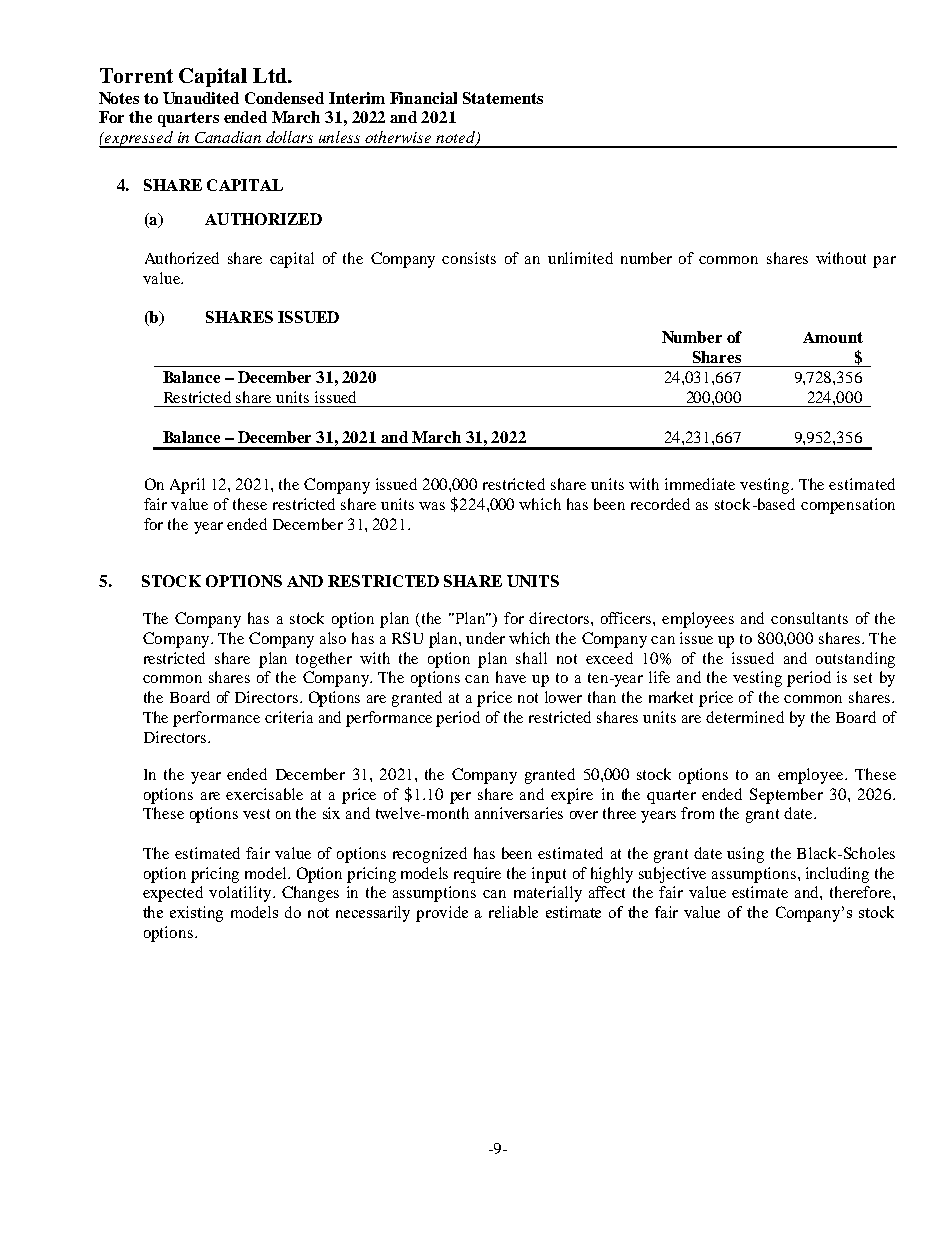  What do you see at coordinates (469, 258) in the screenshot?
I see `consists` at bounding box center [469, 258].
